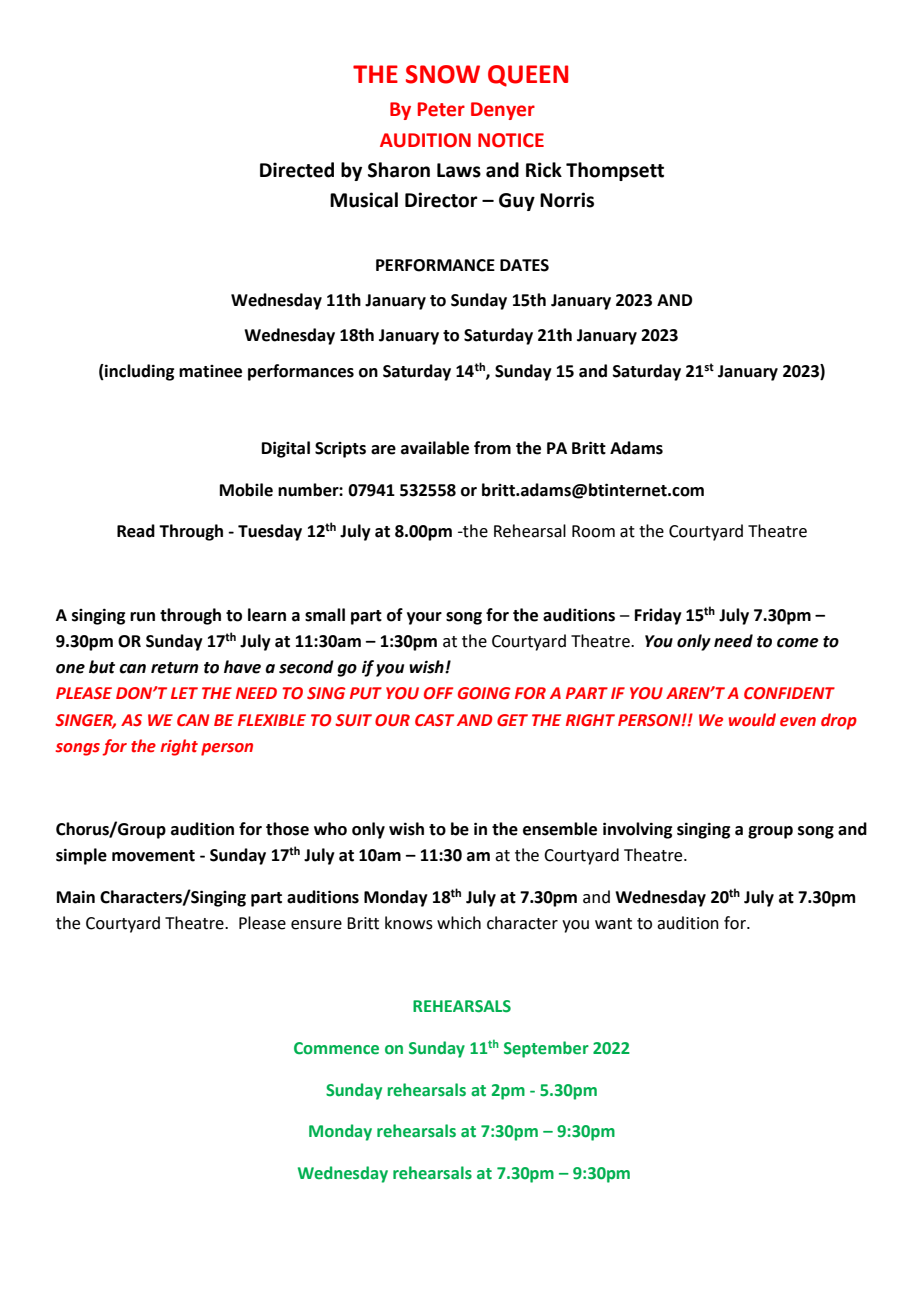 This screenshot has width=924, height=1307. I want to click on involving, so click(637, 830).
